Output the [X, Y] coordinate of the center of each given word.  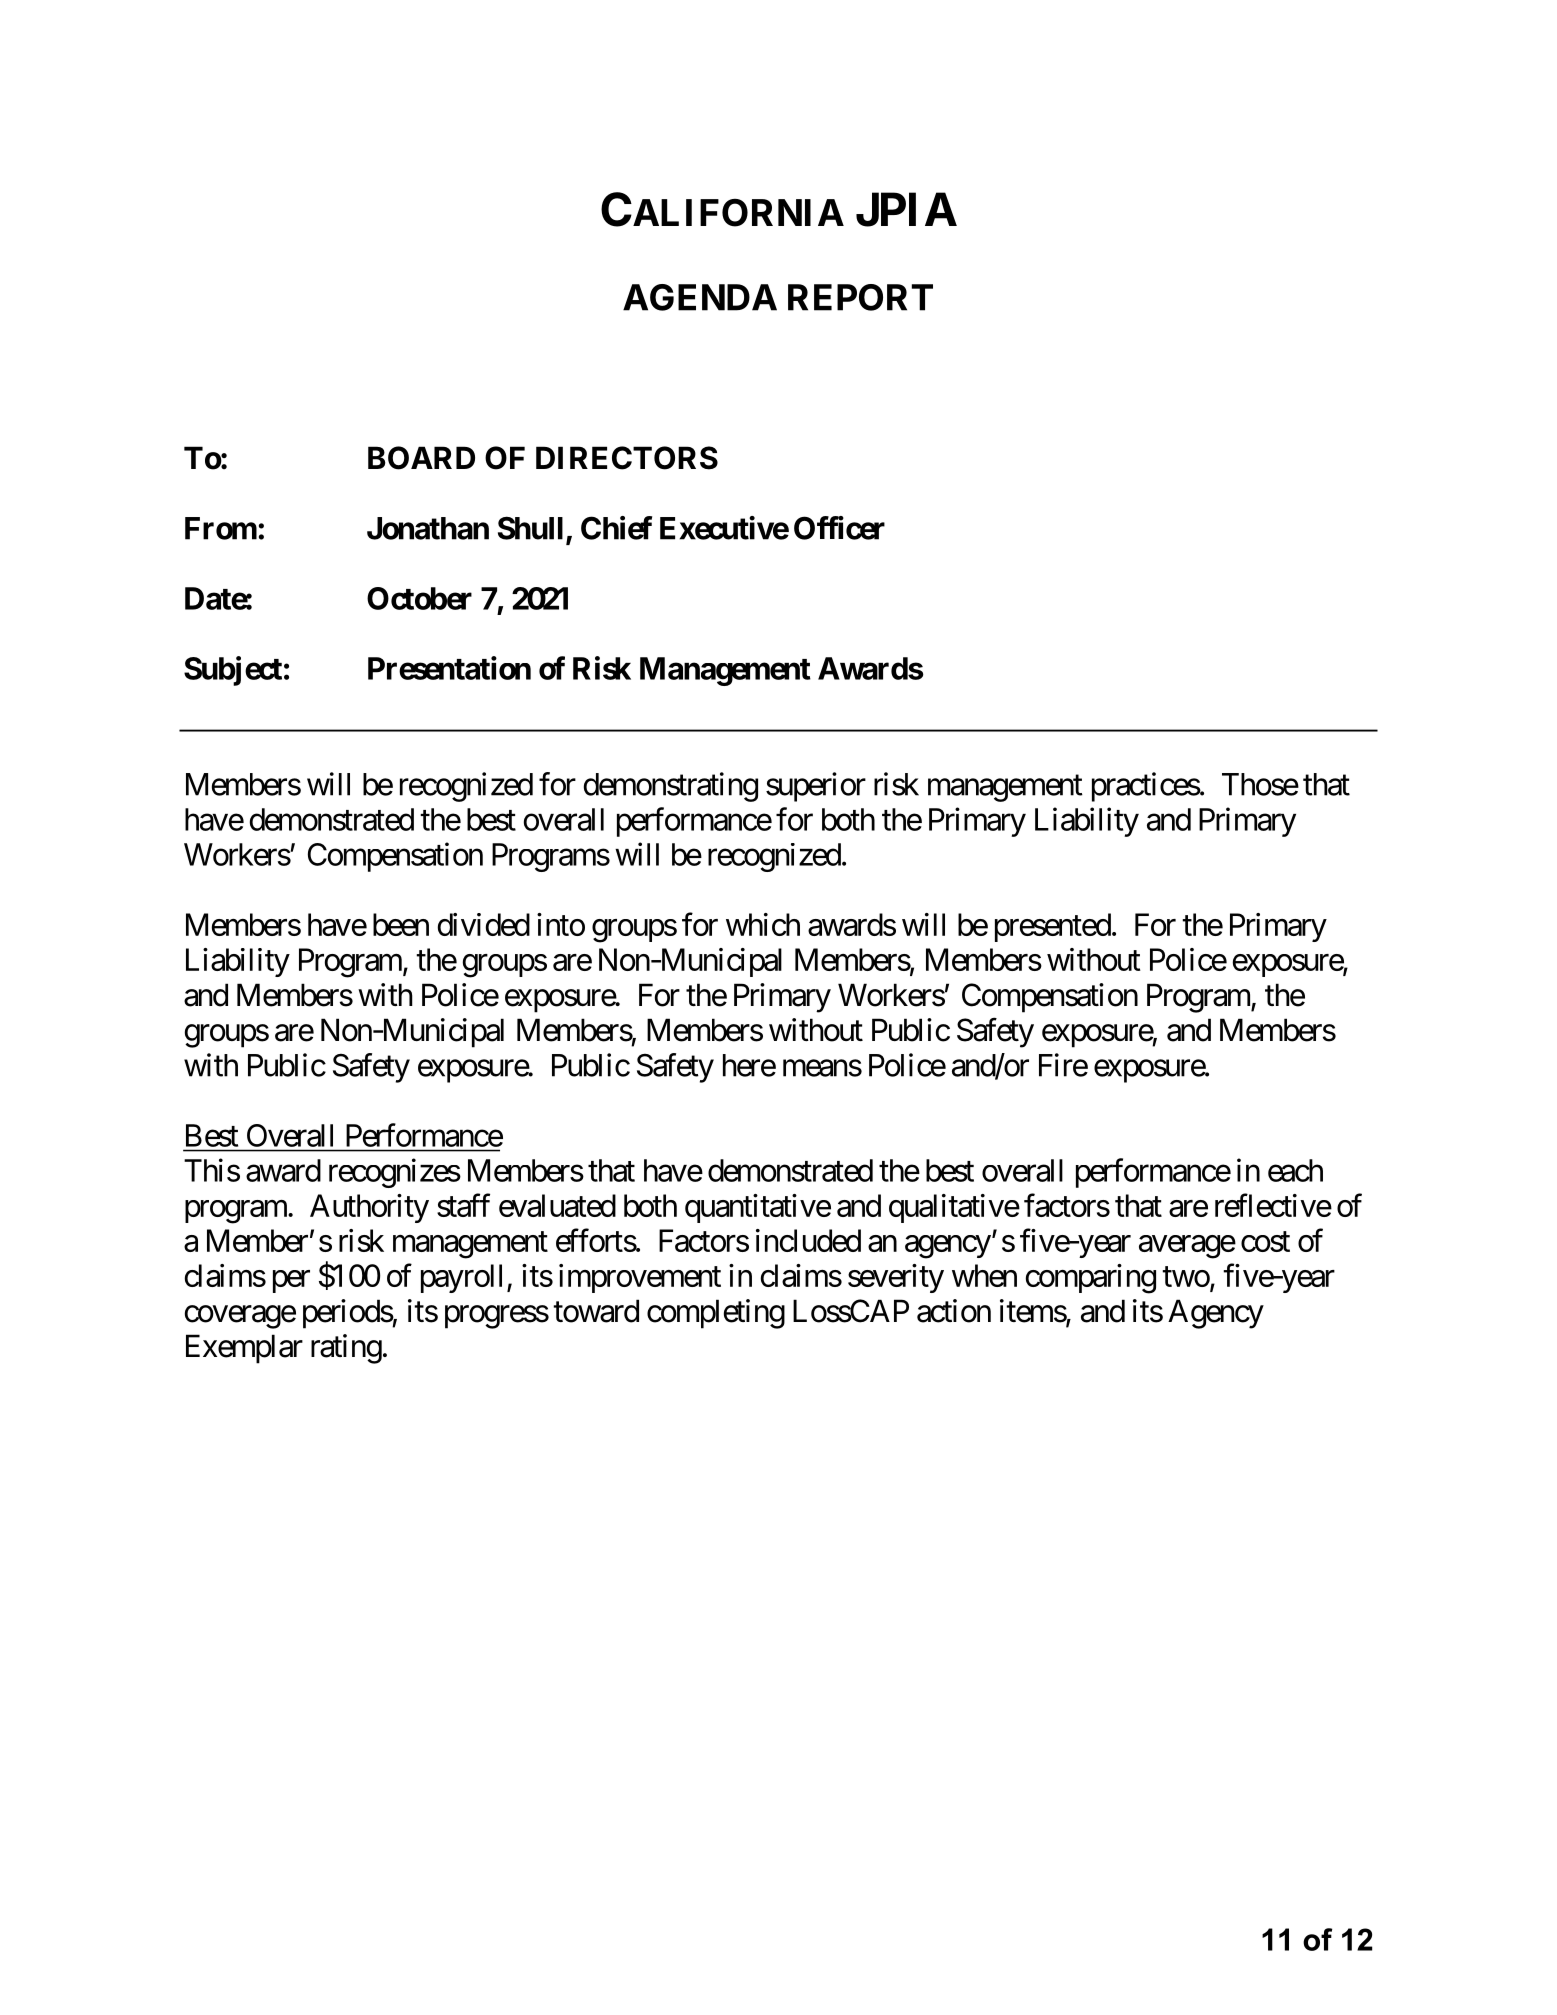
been [401, 924]
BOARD [421, 458]
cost [1265, 1242]
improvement [640, 1278]
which [763, 924]
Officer [839, 528]
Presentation [449, 668]
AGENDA [700, 297]
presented [1053, 927]
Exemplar [244, 1349]
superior [816, 787]
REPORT [860, 297]
